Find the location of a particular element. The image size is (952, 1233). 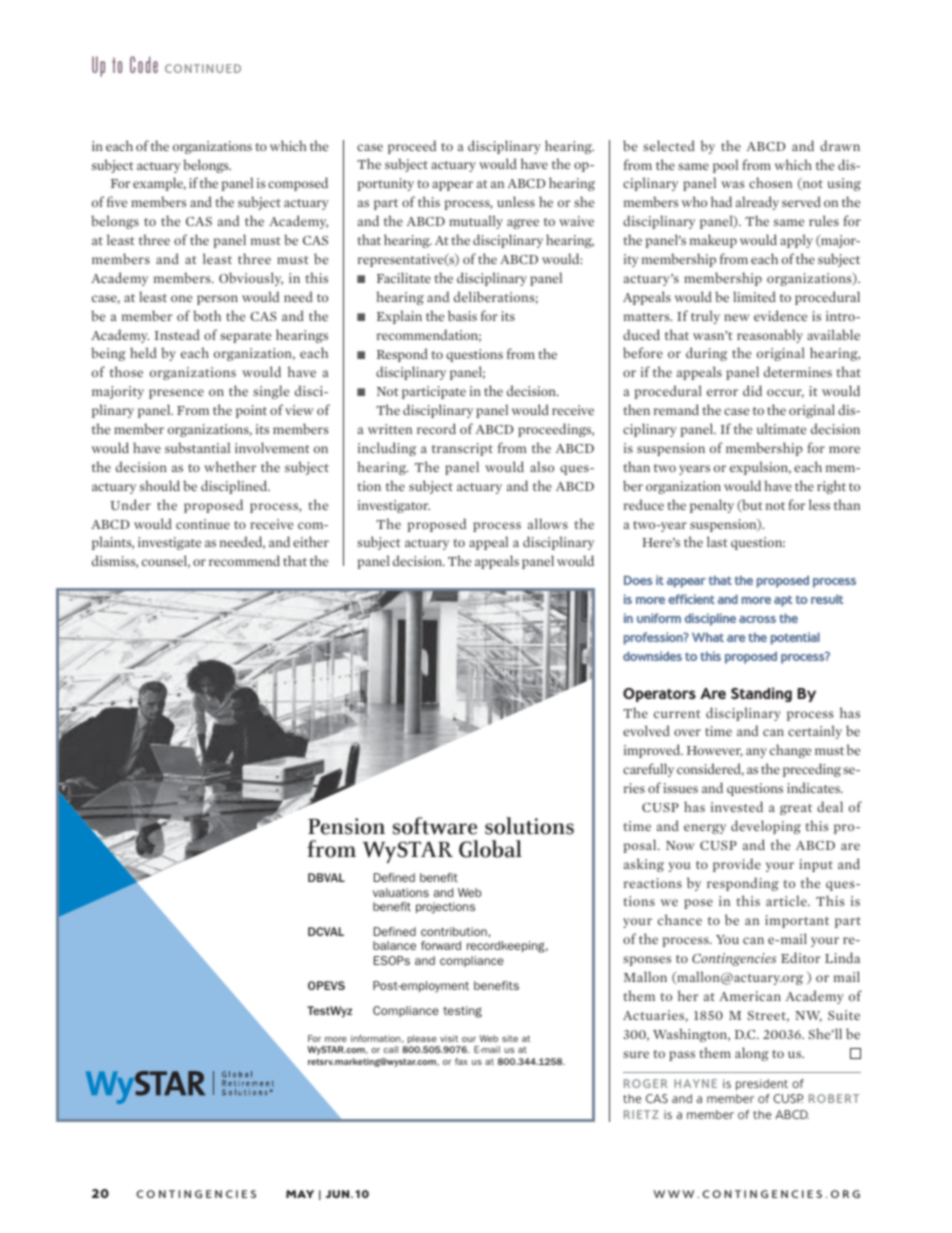

transcript is located at coordinates (462, 449).
